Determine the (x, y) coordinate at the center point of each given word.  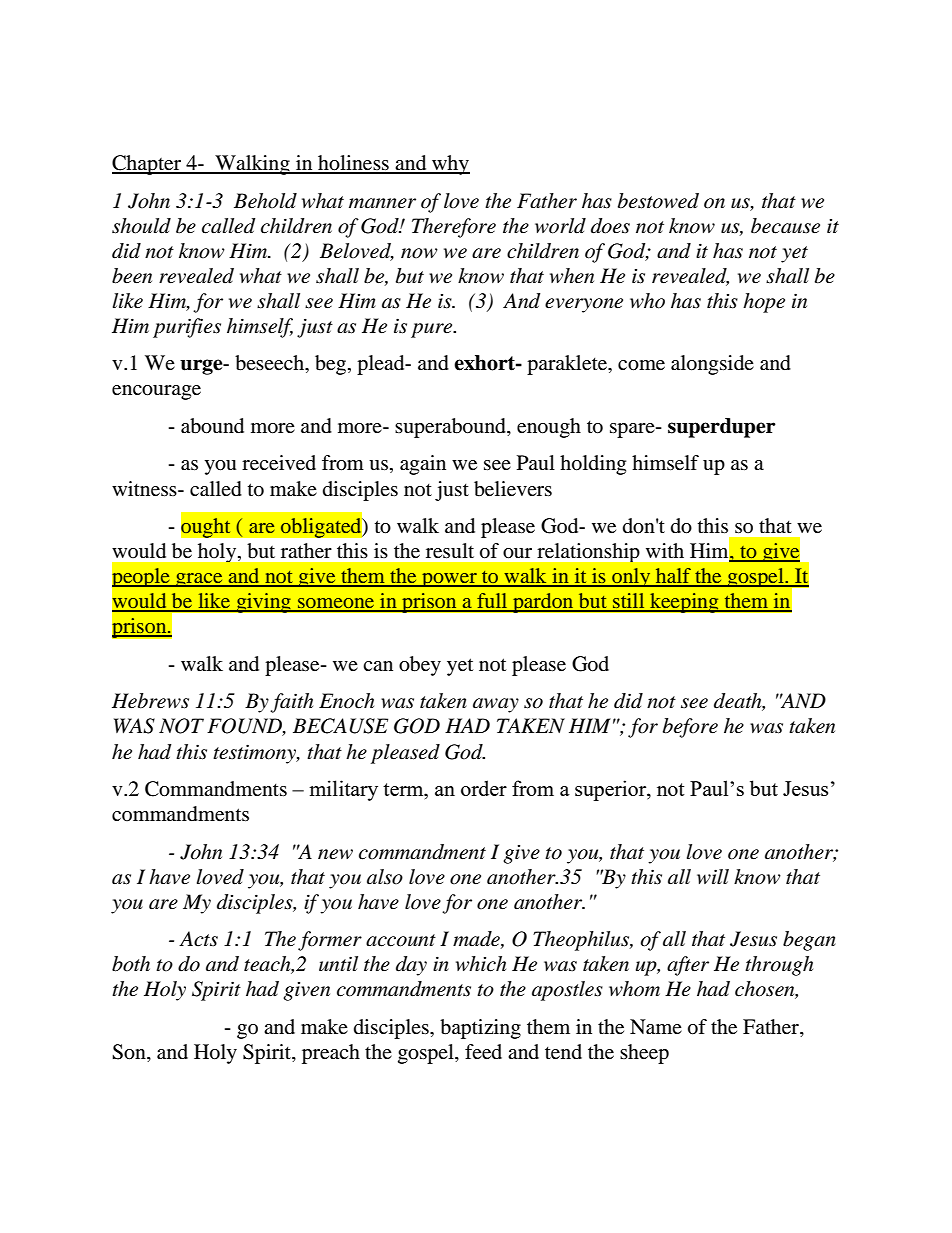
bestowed (658, 201)
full (492, 602)
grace (199, 580)
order (484, 788)
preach (331, 1054)
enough (549, 428)
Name (656, 1027)
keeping (684, 603)
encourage (156, 392)
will (713, 876)
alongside (712, 365)
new (335, 854)
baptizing (480, 1029)
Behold (265, 201)
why (450, 165)
